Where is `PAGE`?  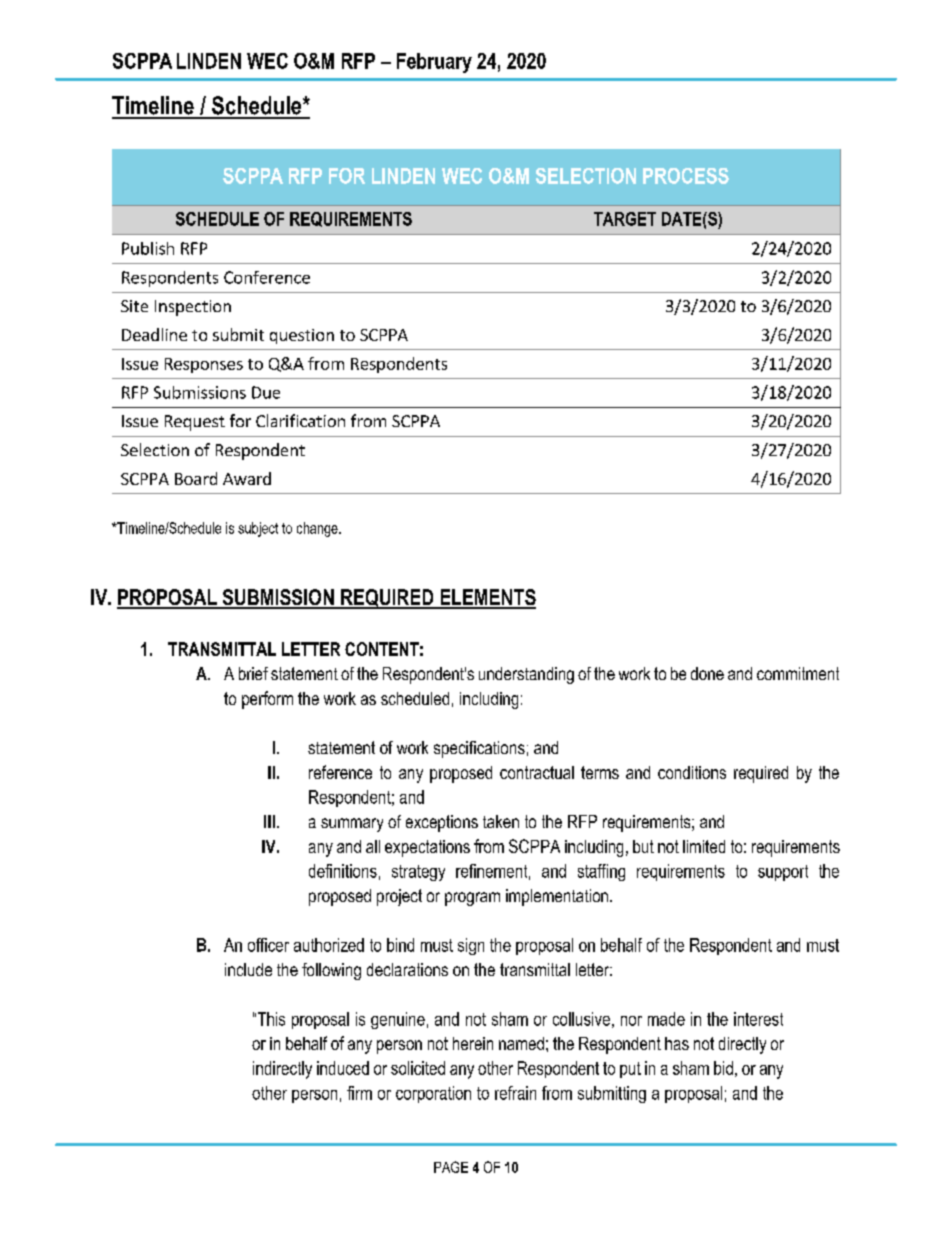
PAGE is located at coordinates (451, 1167).
